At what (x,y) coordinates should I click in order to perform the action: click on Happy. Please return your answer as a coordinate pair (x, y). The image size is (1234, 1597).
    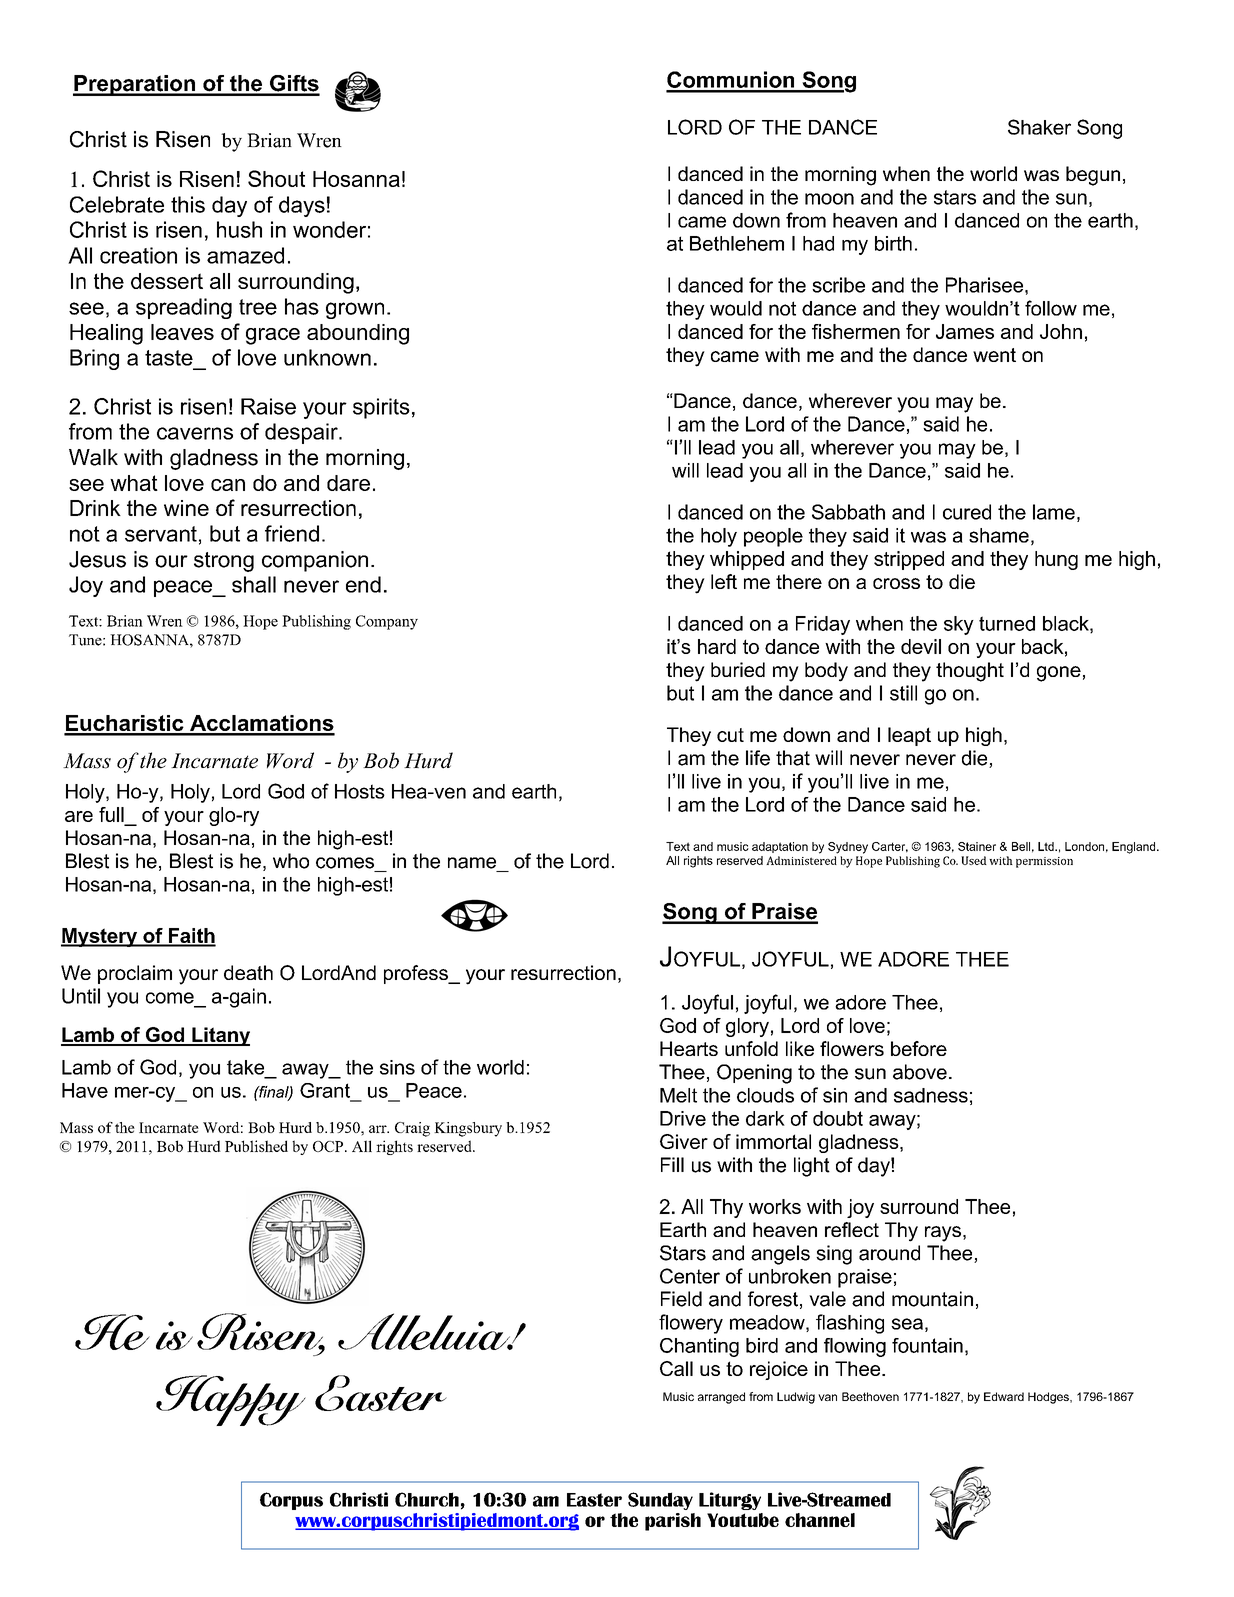
    Looking at the image, I should click on (231, 1400).
